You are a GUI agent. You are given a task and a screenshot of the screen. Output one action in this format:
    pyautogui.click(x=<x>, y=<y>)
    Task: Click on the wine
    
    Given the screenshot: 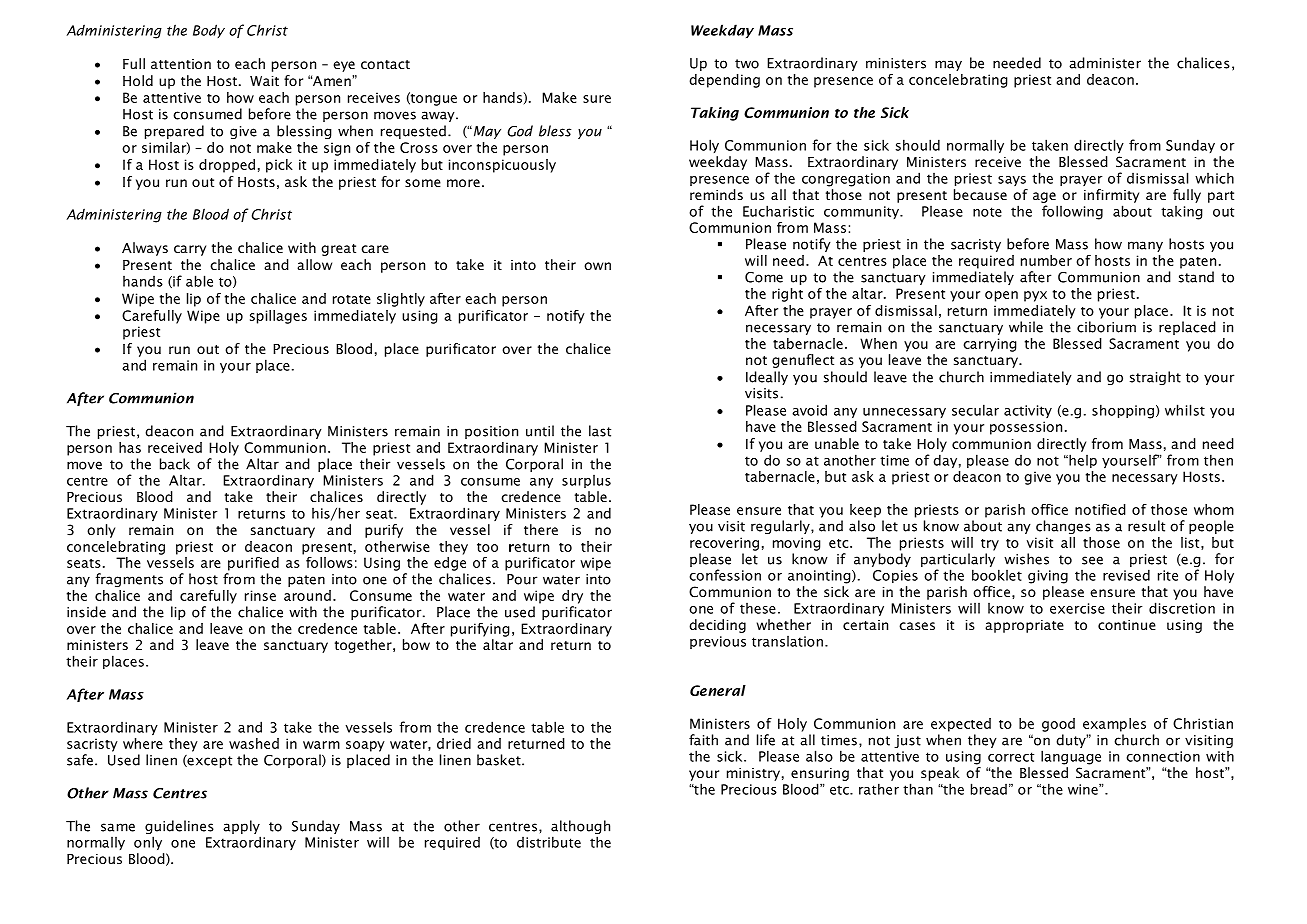 What is the action you would take?
    pyautogui.click(x=1084, y=789)
